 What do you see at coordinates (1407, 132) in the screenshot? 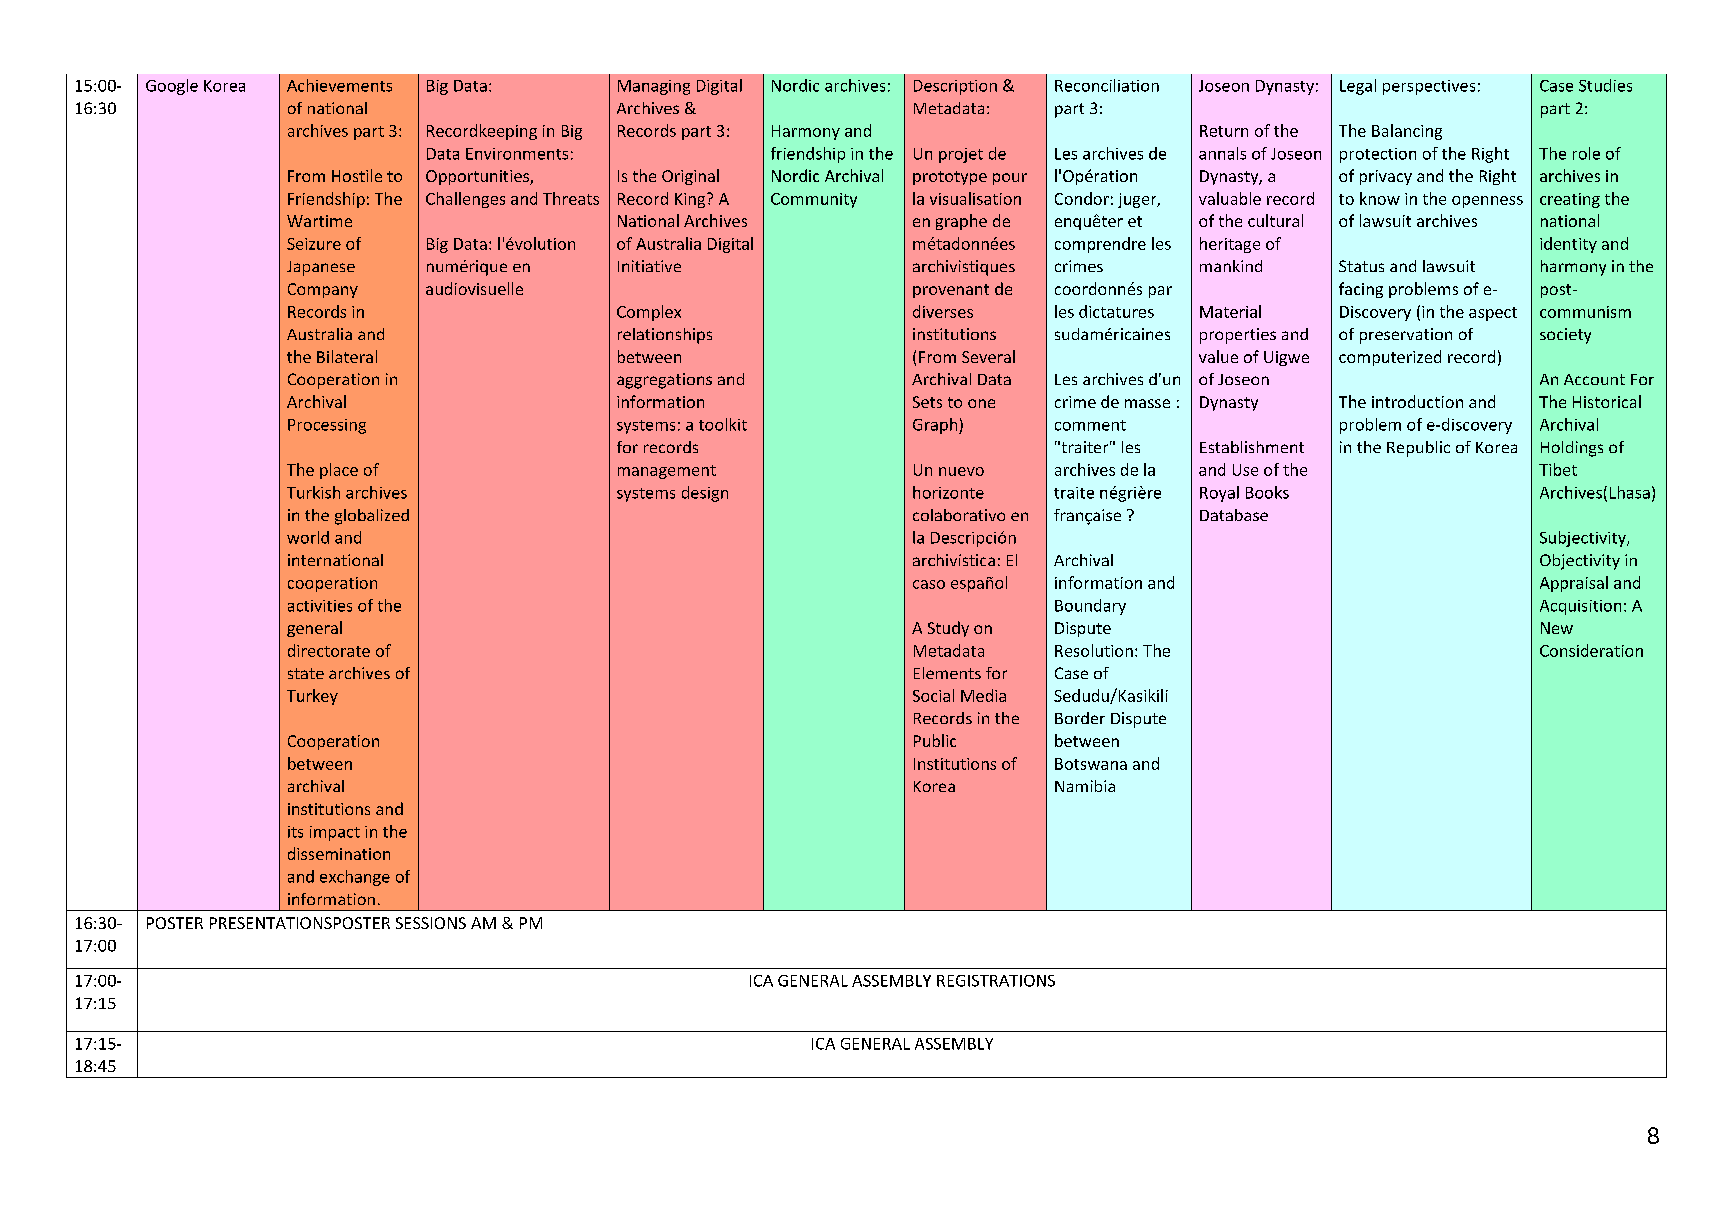
I see `Balancing` at bounding box center [1407, 132].
